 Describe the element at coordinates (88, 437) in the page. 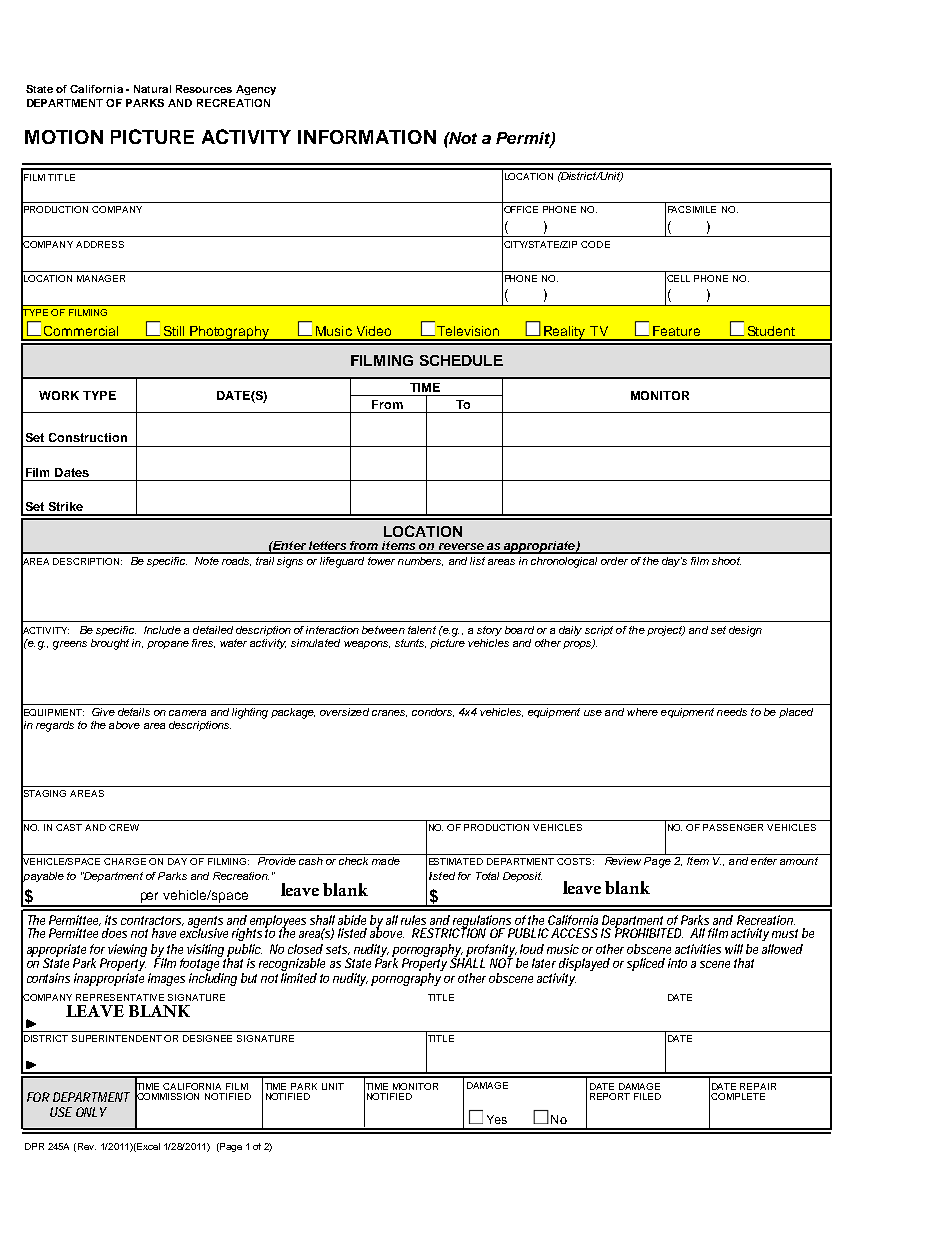

I see `Construction` at that location.
